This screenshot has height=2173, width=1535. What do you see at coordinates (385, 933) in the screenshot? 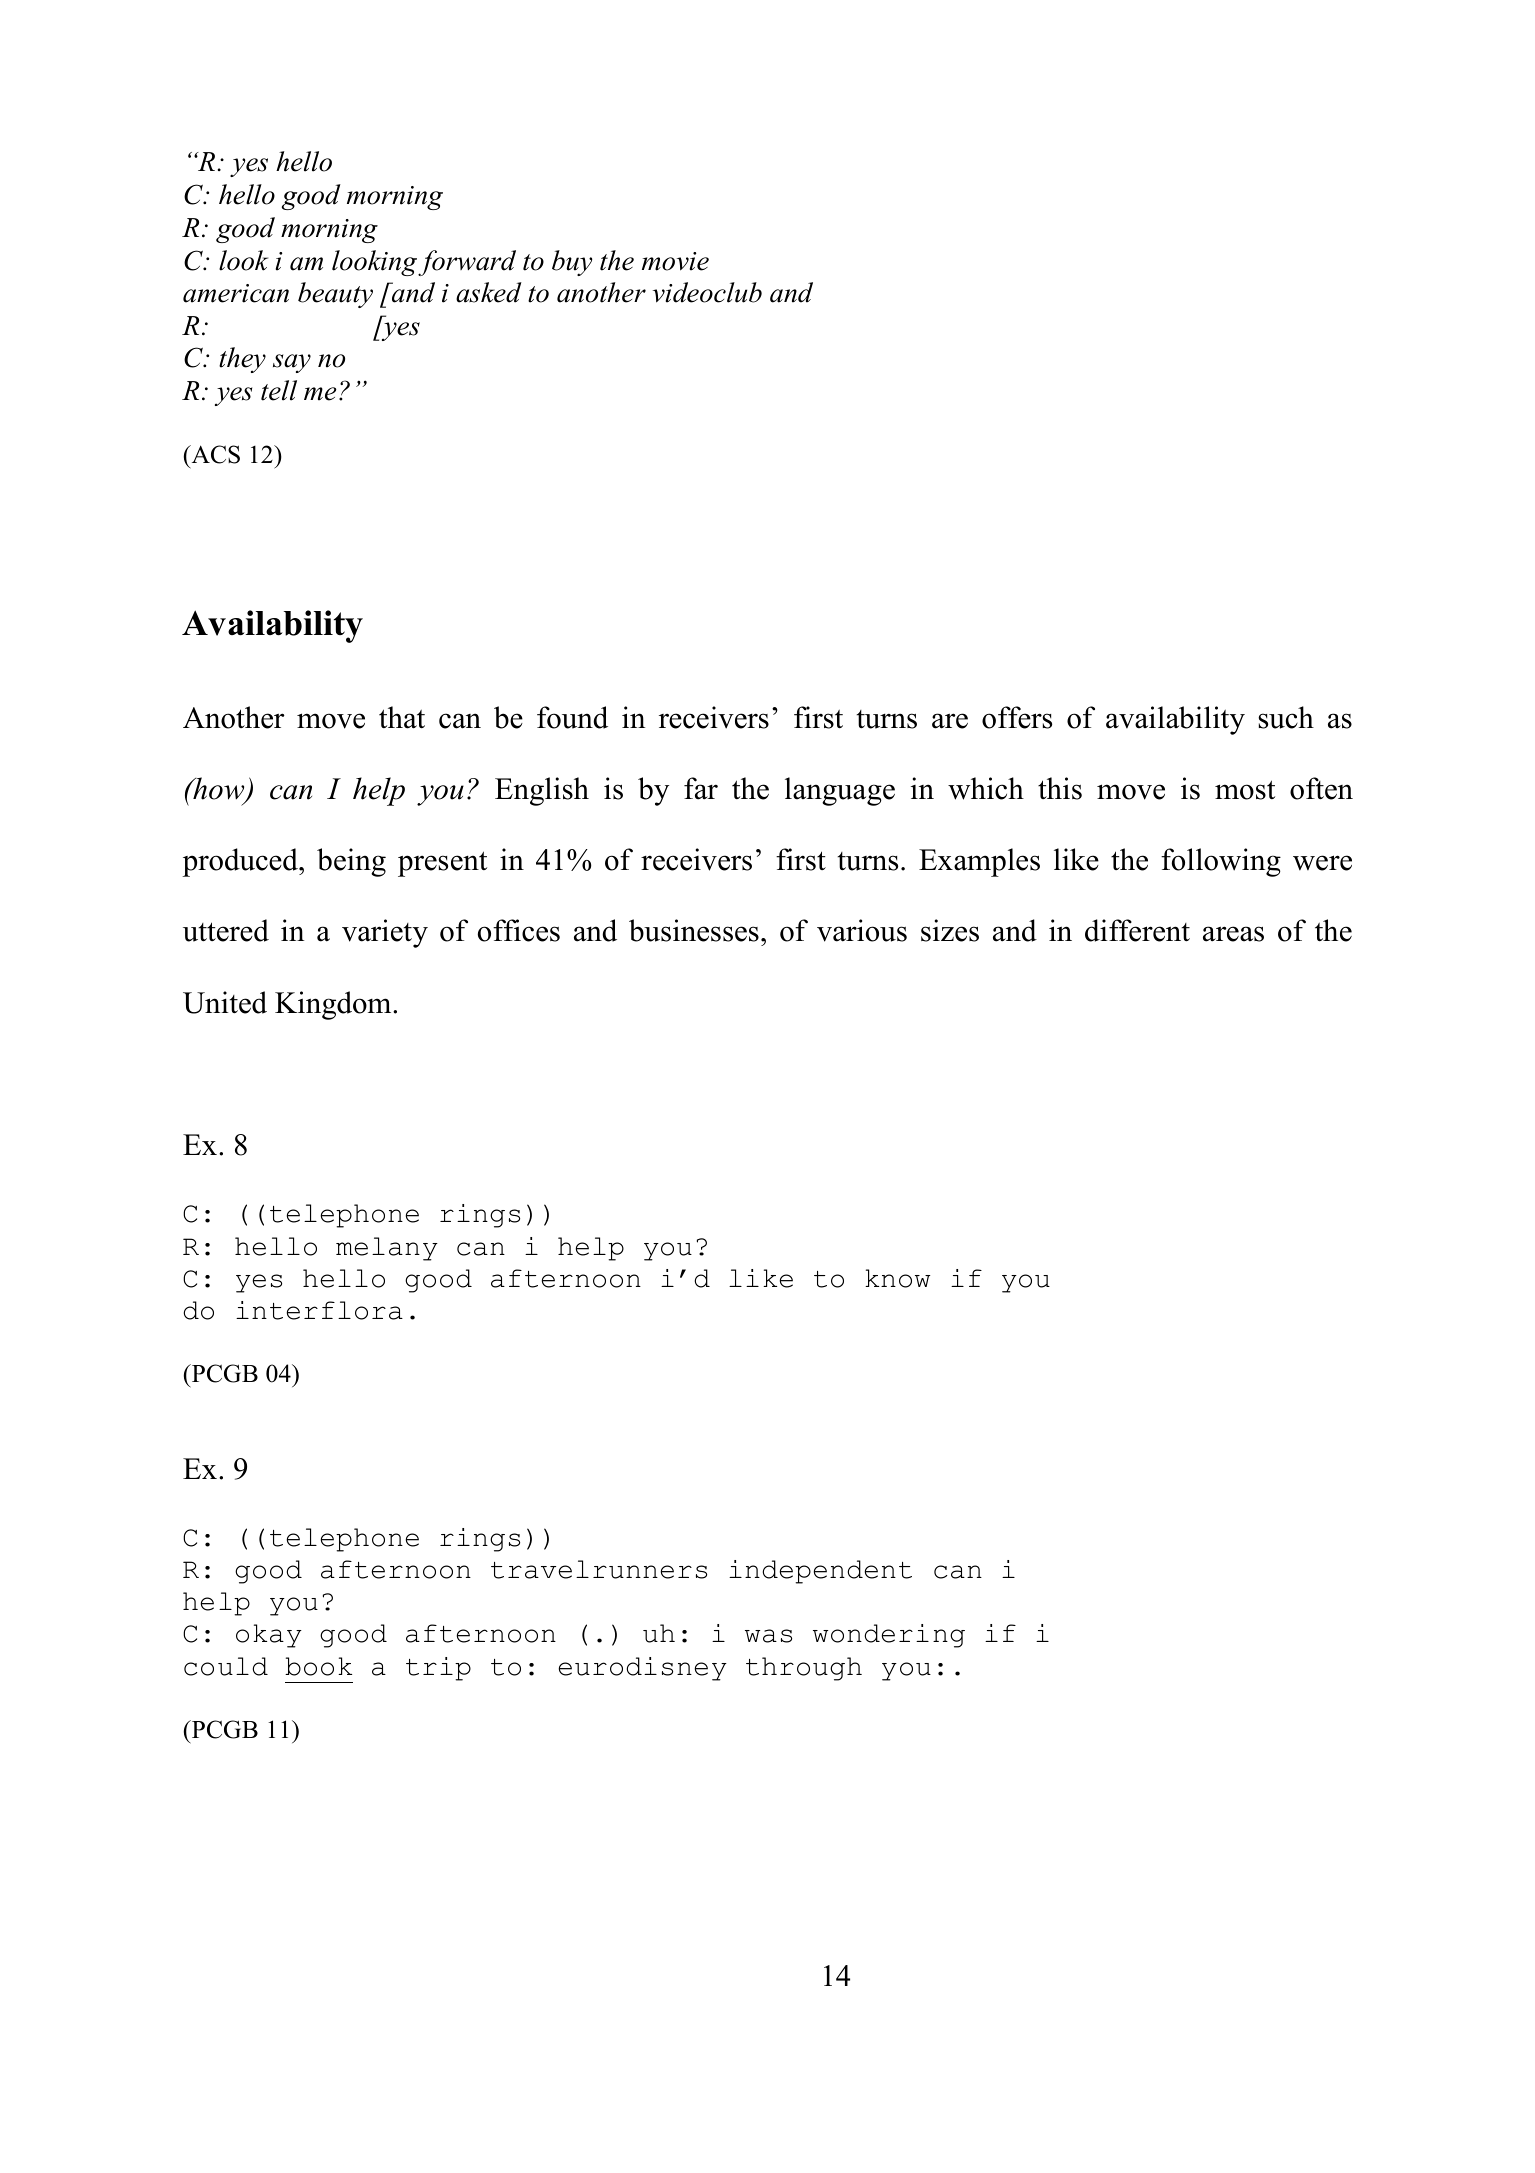
I see `variety` at bounding box center [385, 933].
